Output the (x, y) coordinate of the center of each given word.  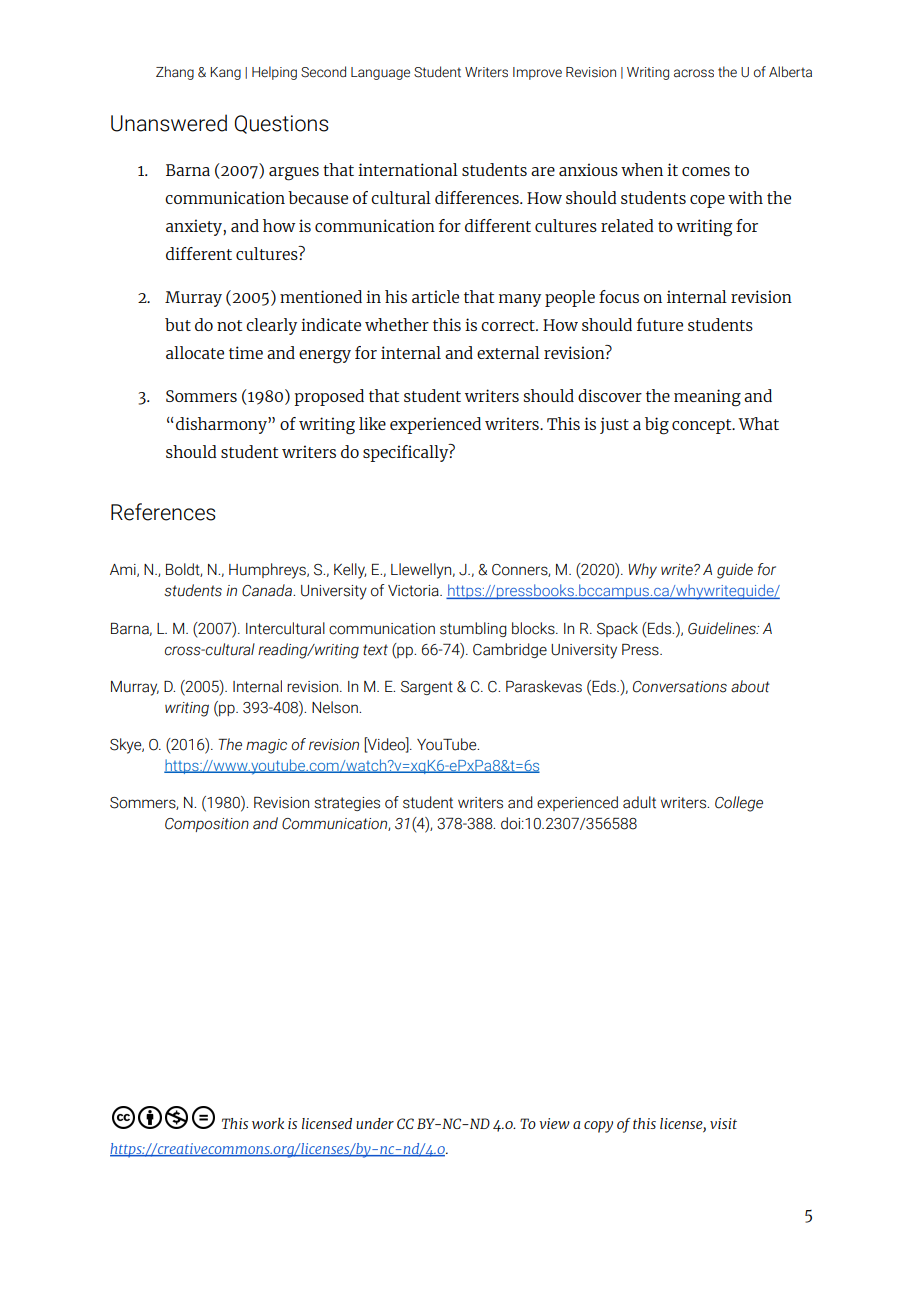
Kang (225, 73)
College (739, 804)
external (508, 352)
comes (706, 171)
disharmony (222, 425)
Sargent (427, 688)
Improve (537, 73)
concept (703, 426)
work (268, 1123)
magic (266, 746)
